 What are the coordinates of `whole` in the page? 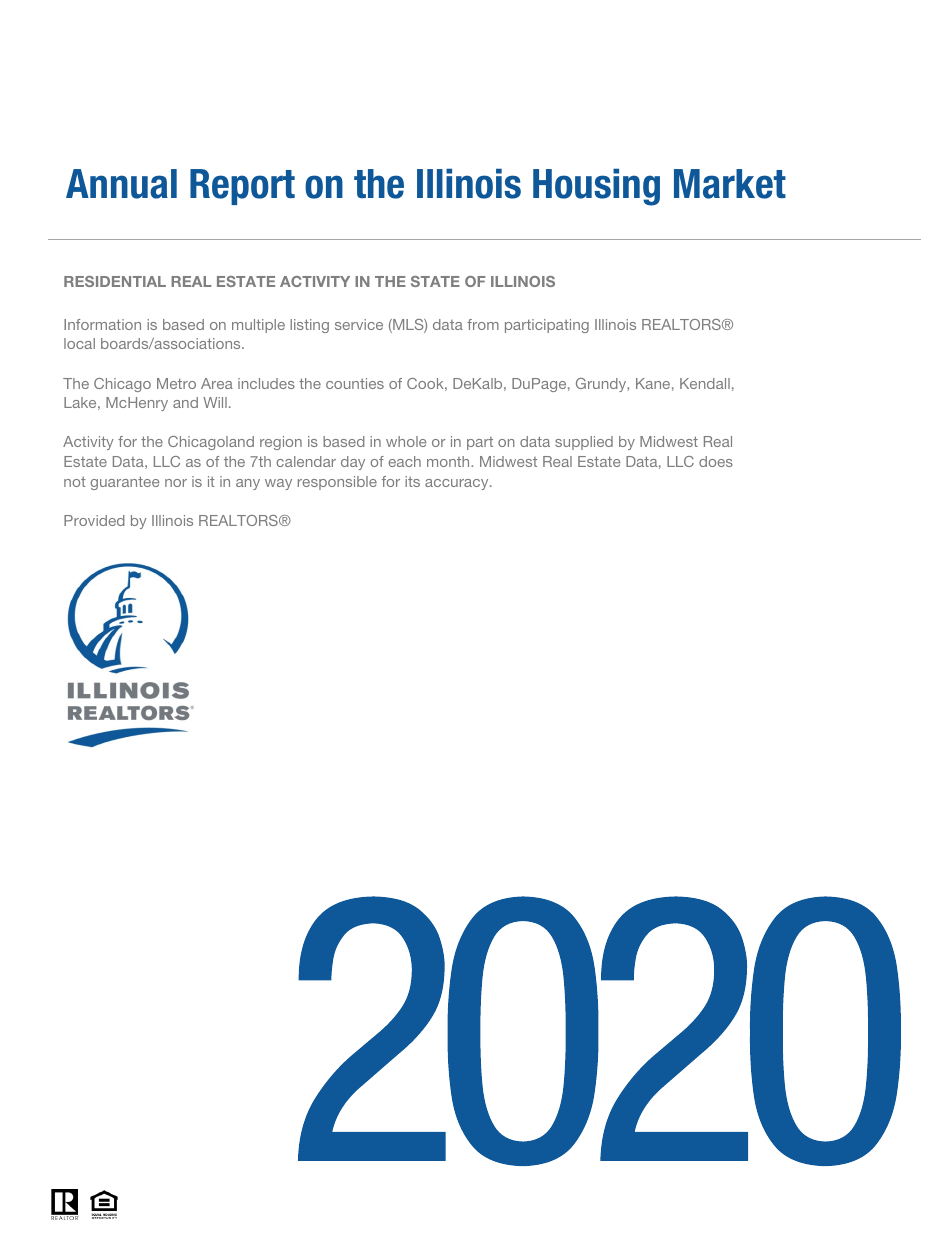 It's located at (406, 441).
